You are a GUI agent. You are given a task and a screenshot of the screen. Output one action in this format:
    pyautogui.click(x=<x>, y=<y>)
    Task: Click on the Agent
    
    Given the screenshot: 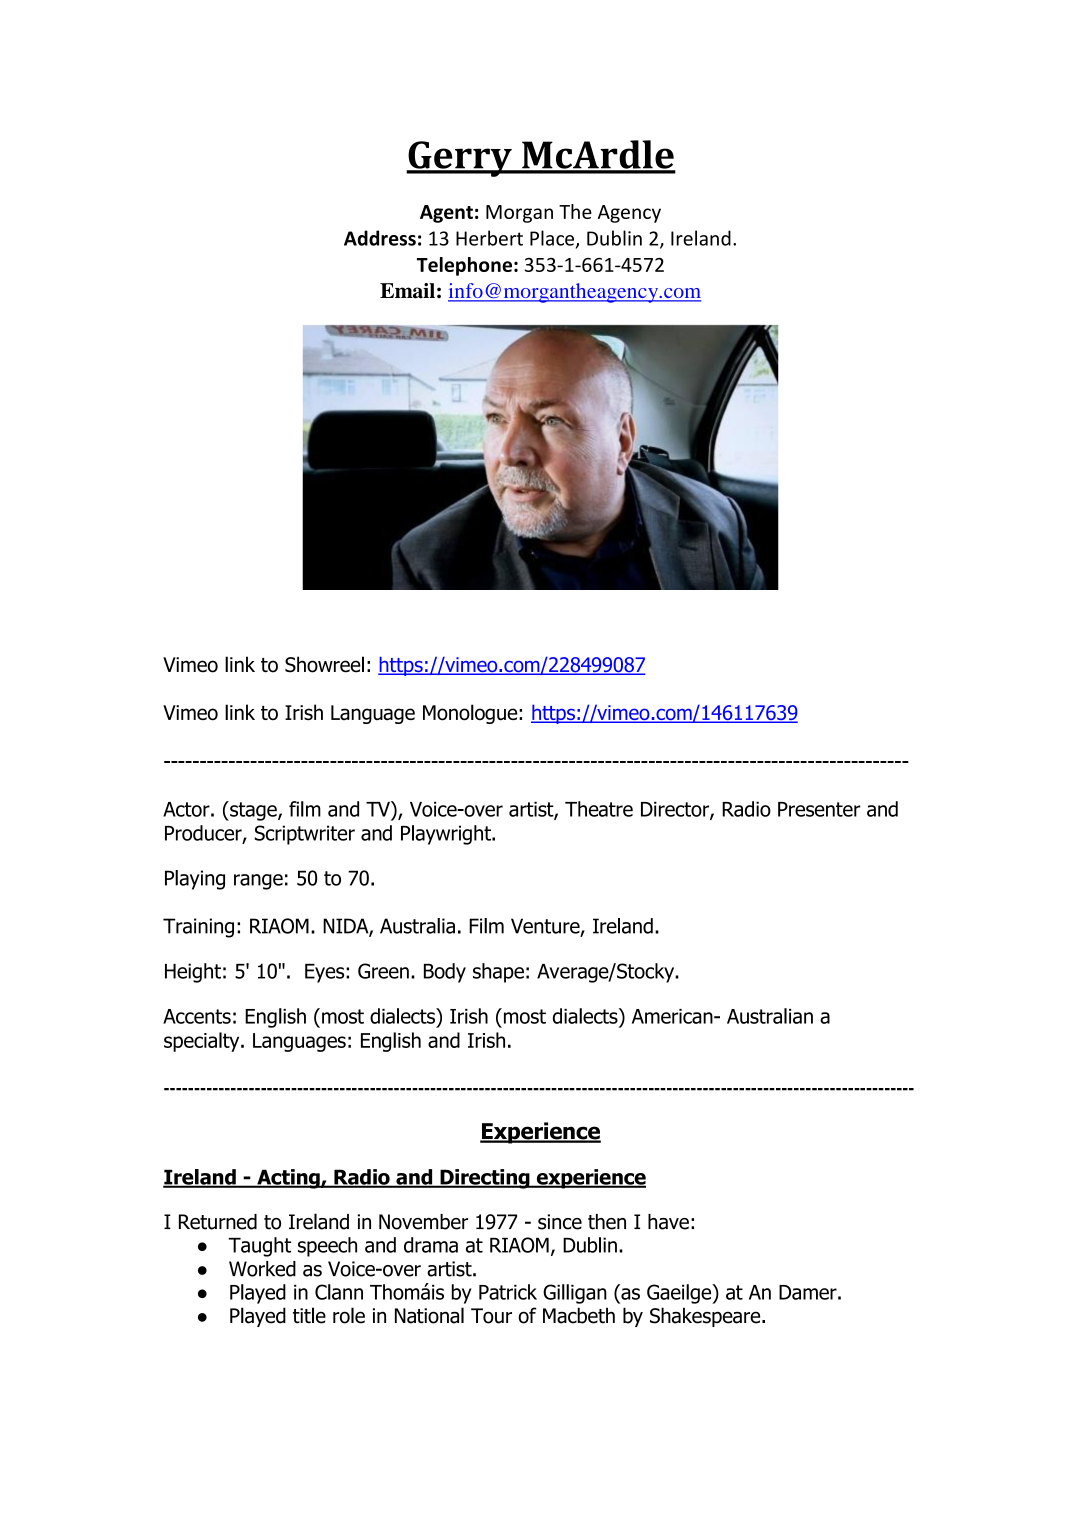 What is the action you would take?
    pyautogui.click(x=446, y=214)
